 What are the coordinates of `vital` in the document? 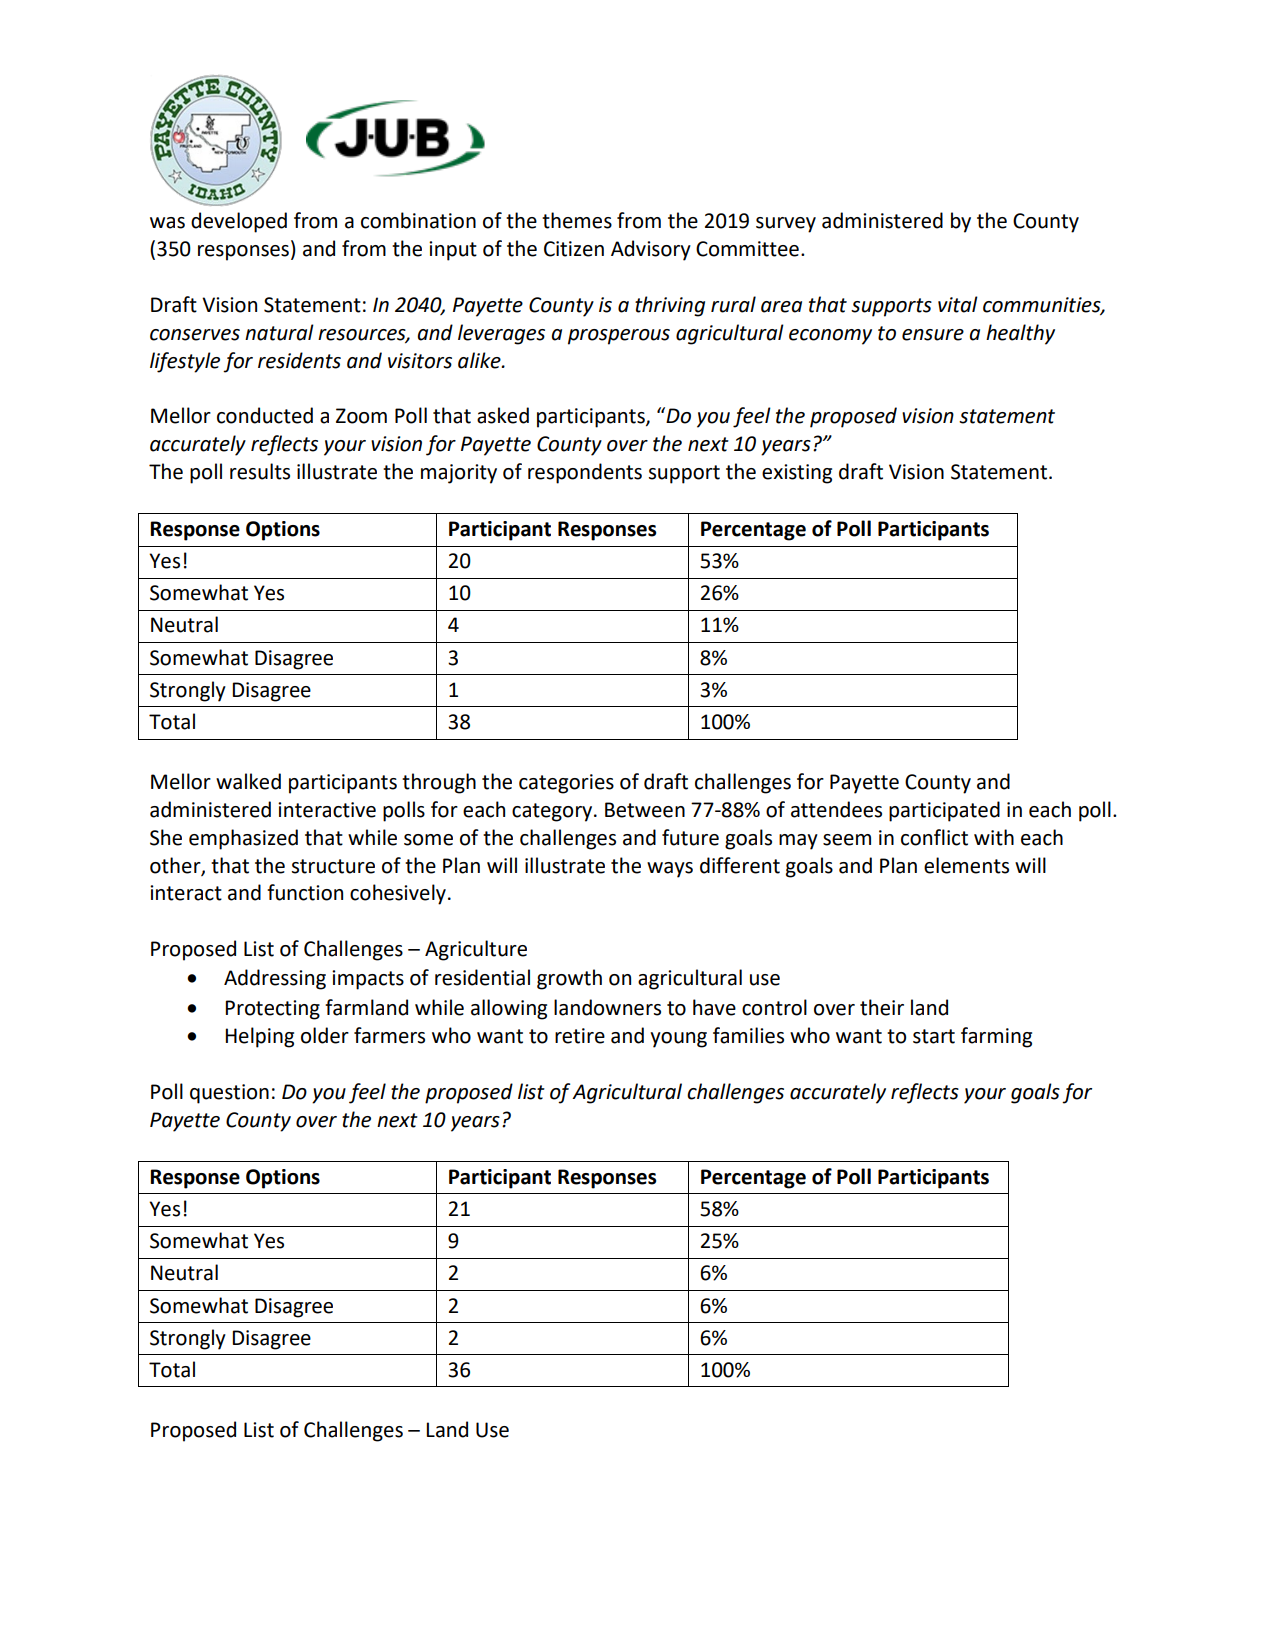 It's located at (958, 304).
